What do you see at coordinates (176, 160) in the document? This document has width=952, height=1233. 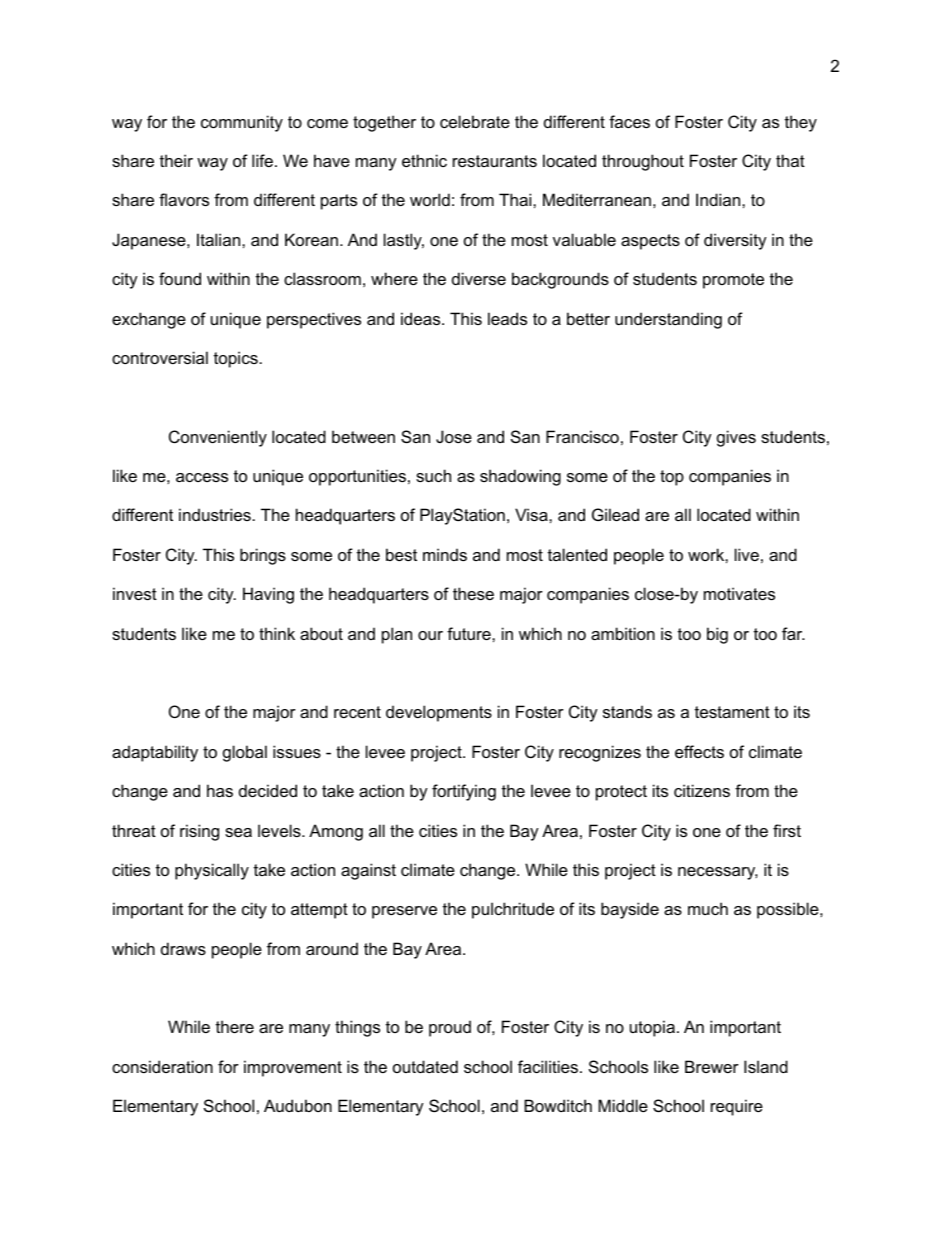 I see `their` at bounding box center [176, 160].
